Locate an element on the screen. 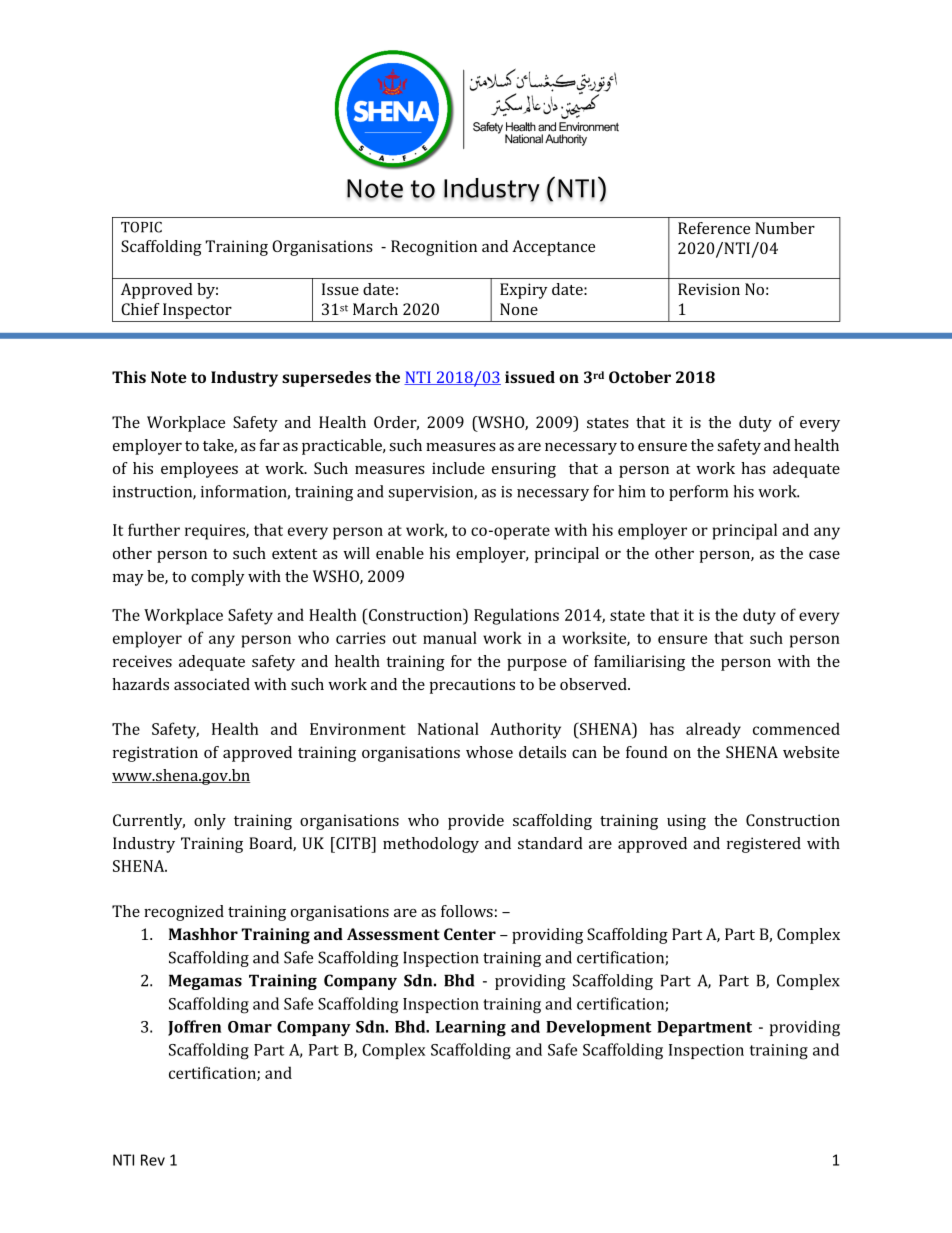  provide is located at coordinates (476, 822).
